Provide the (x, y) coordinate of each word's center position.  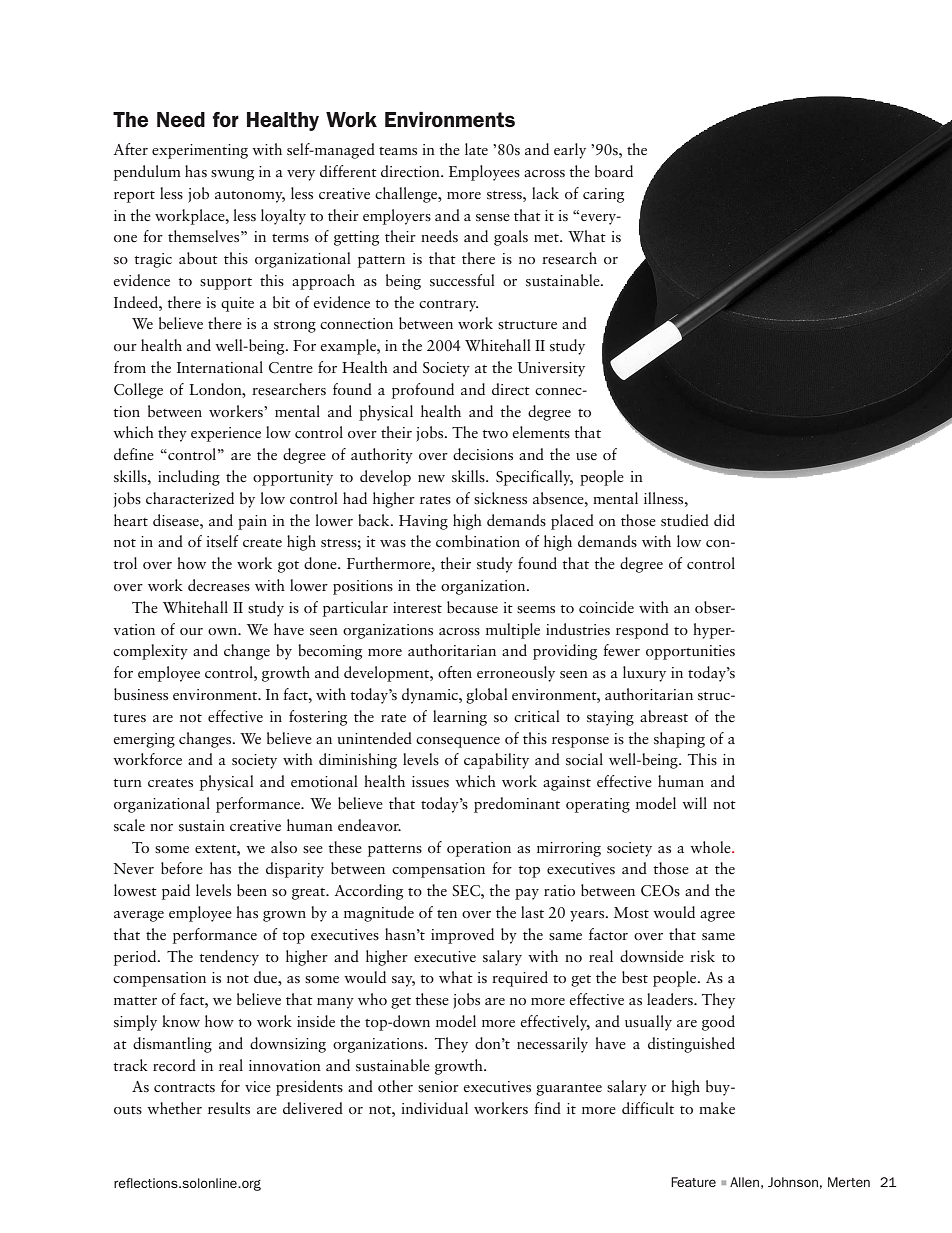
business (141, 694)
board (614, 171)
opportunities (690, 652)
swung (232, 175)
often (455, 672)
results (229, 1108)
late (476, 149)
